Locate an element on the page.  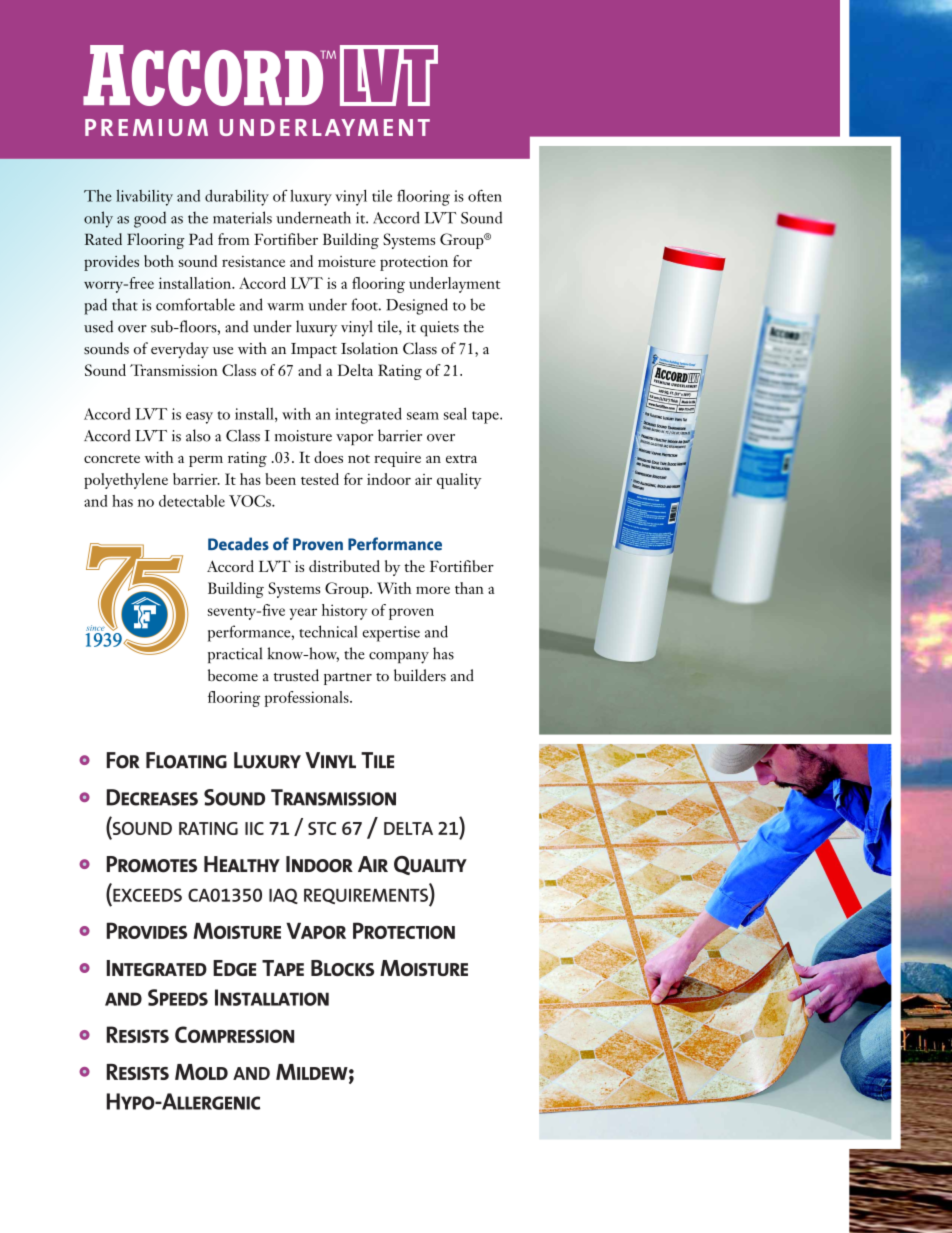
extra is located at coordinates (461, 459).
